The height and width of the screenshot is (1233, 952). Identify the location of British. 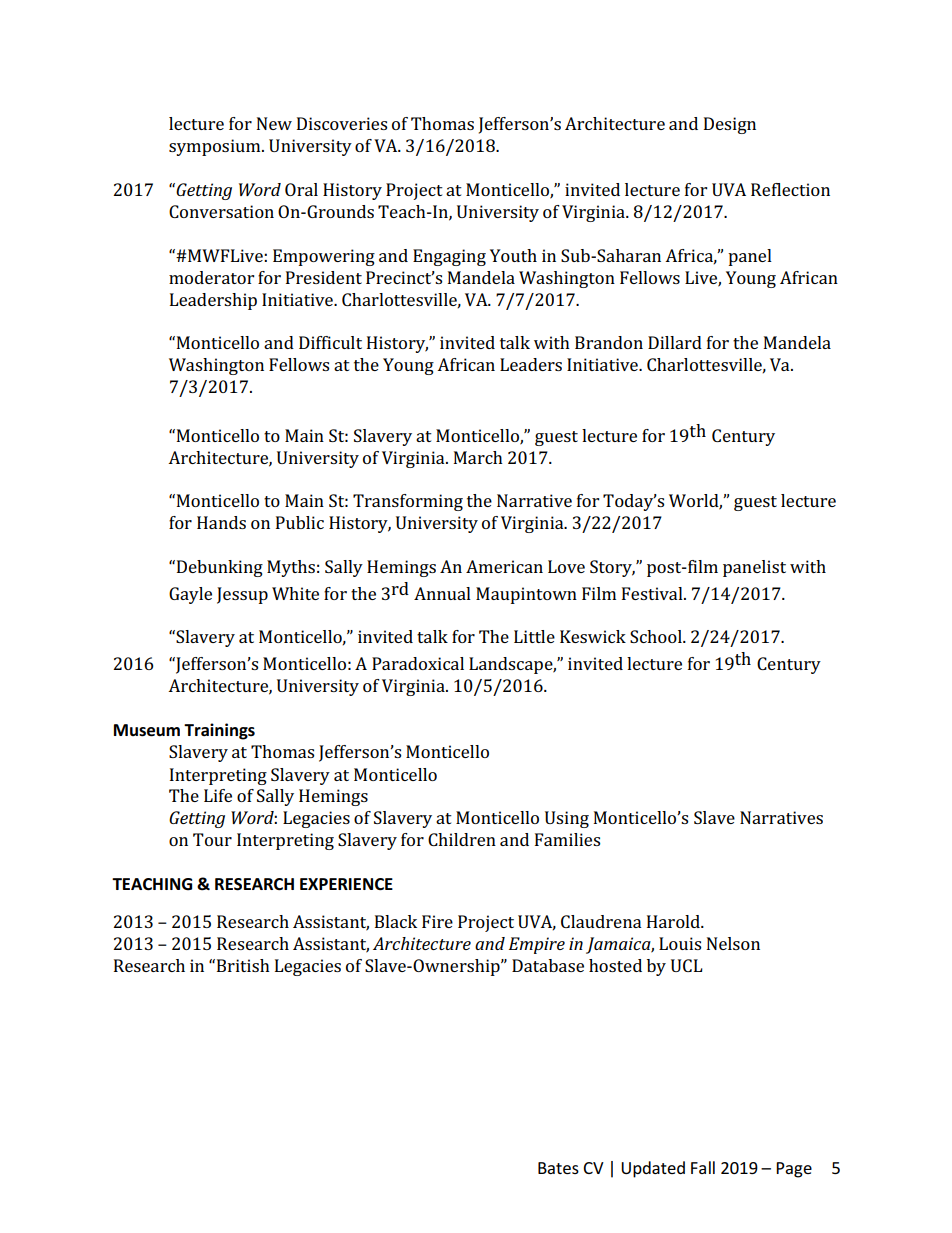
(243, 965).
